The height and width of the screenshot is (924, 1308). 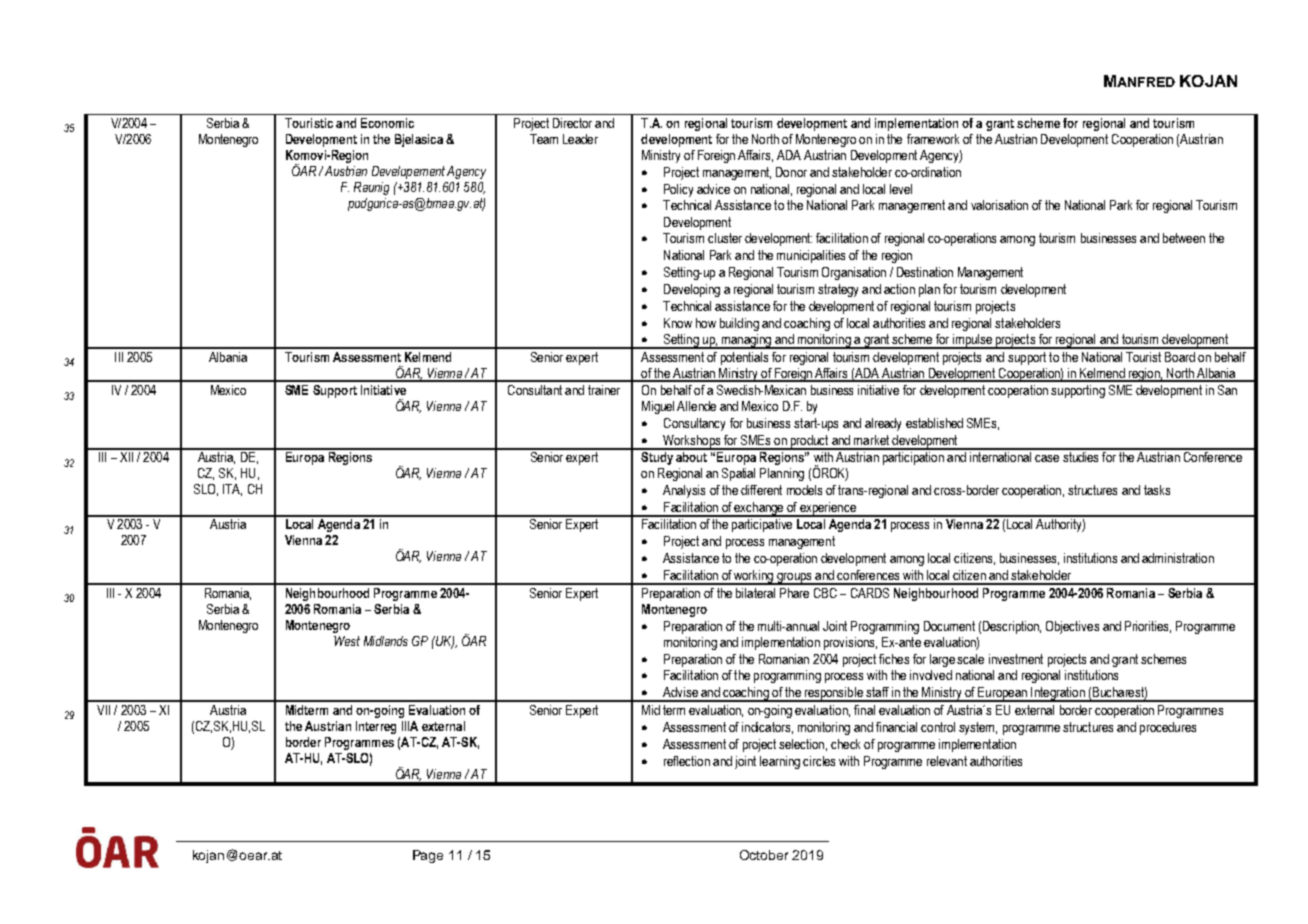 I want to click on building, so click(x=739, y=324).
